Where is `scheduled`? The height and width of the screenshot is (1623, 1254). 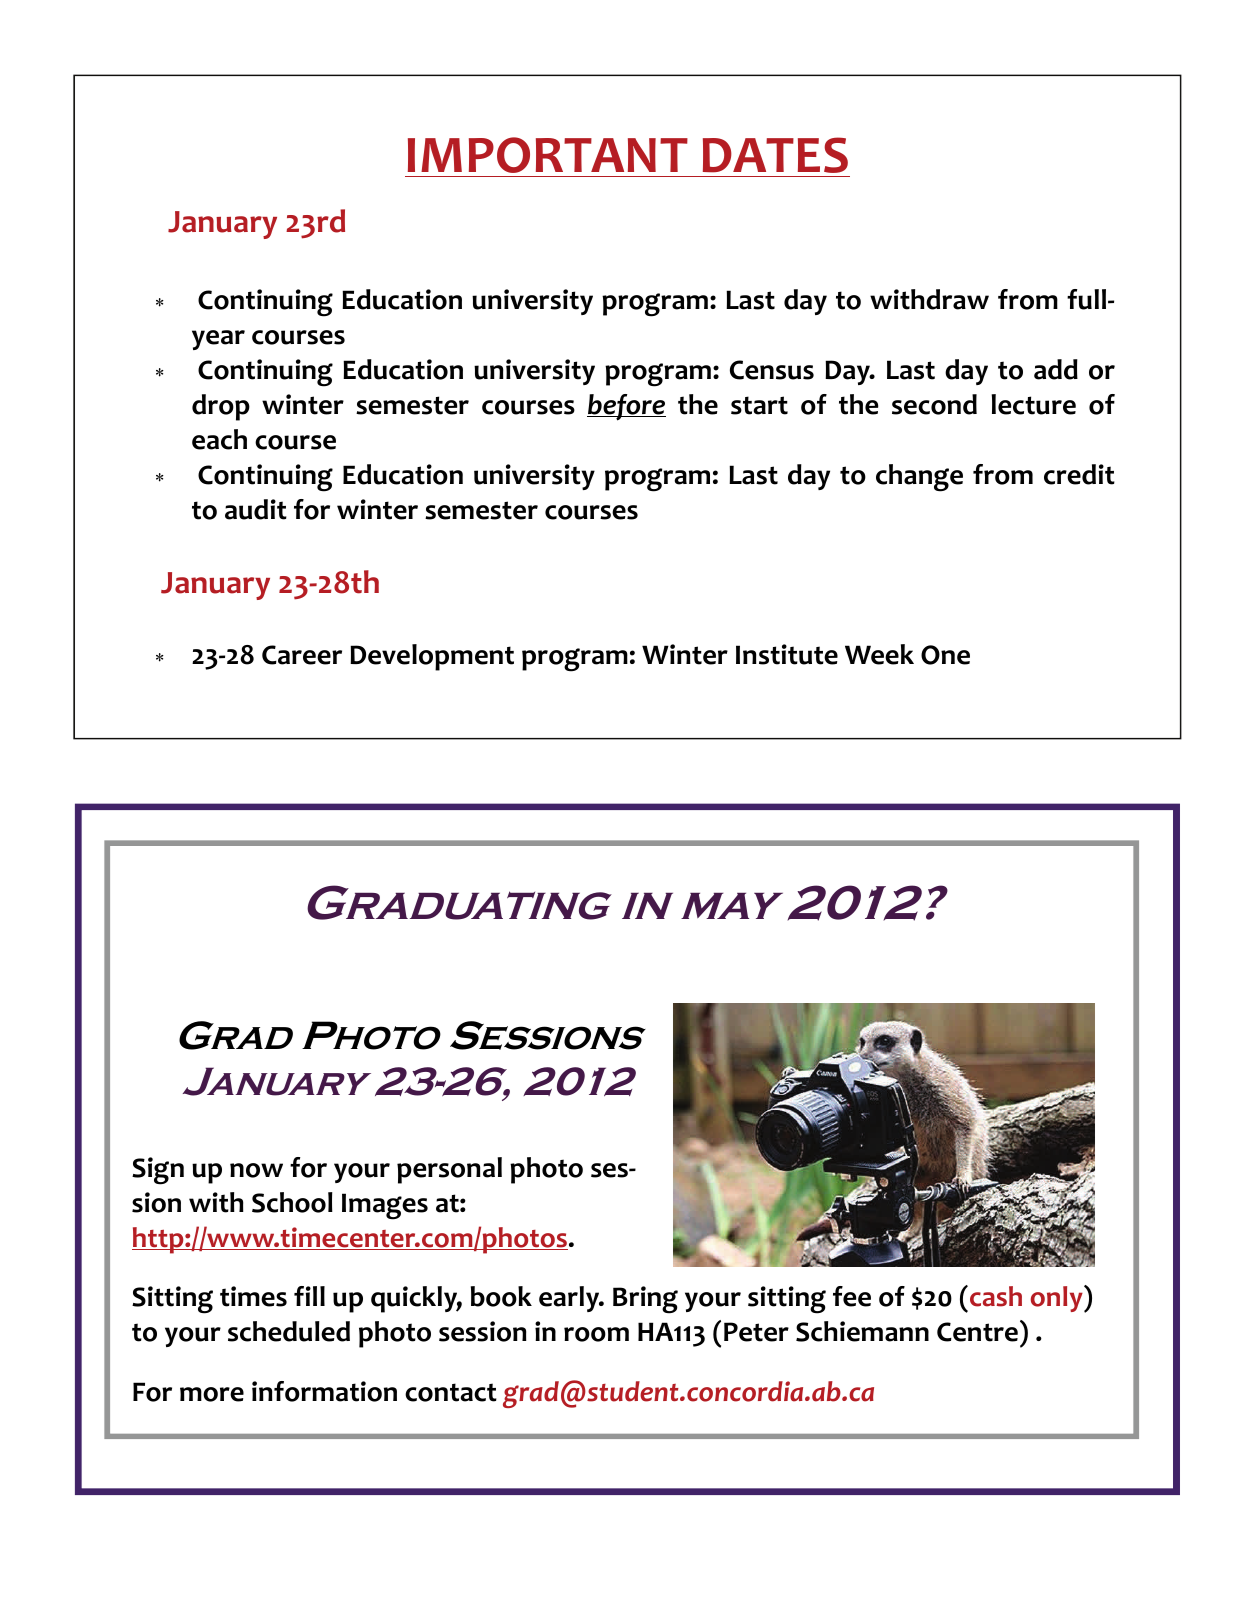 scheduled is located at coordinates (289, 1331).
